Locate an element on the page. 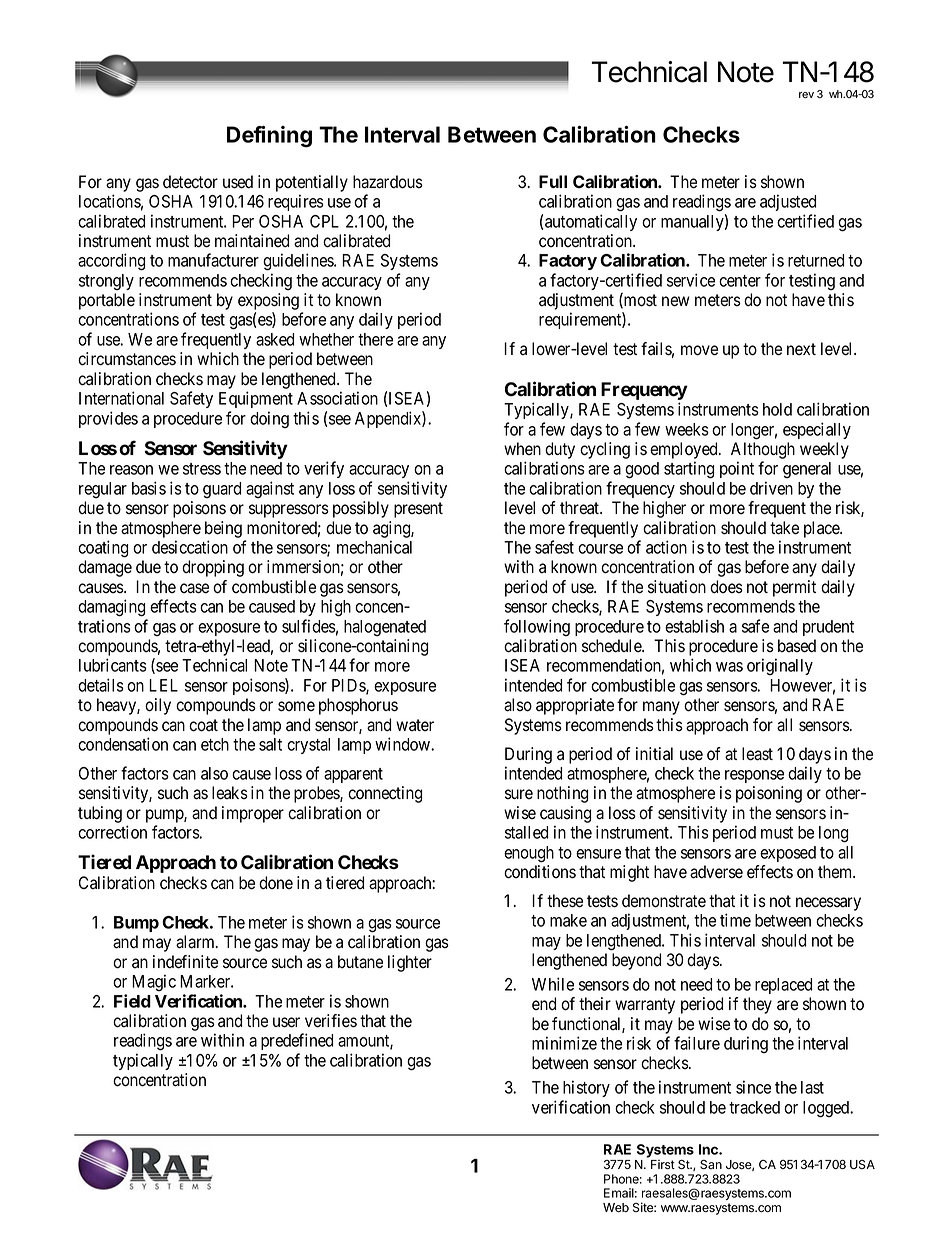 This image has height=1233, width=952. detector is located at coordinates (190, 182).
